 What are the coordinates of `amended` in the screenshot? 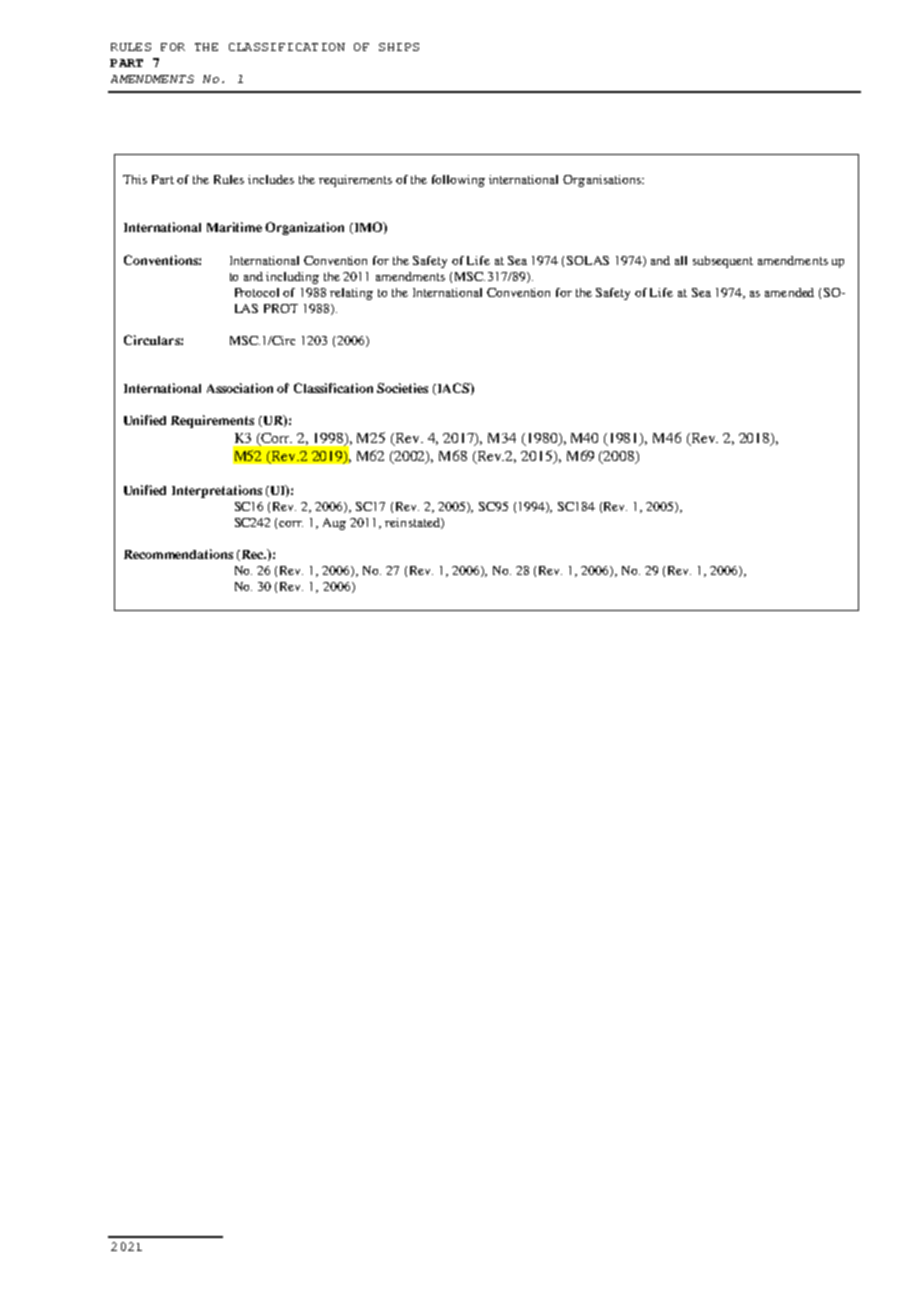 It's located at (789, 292).
